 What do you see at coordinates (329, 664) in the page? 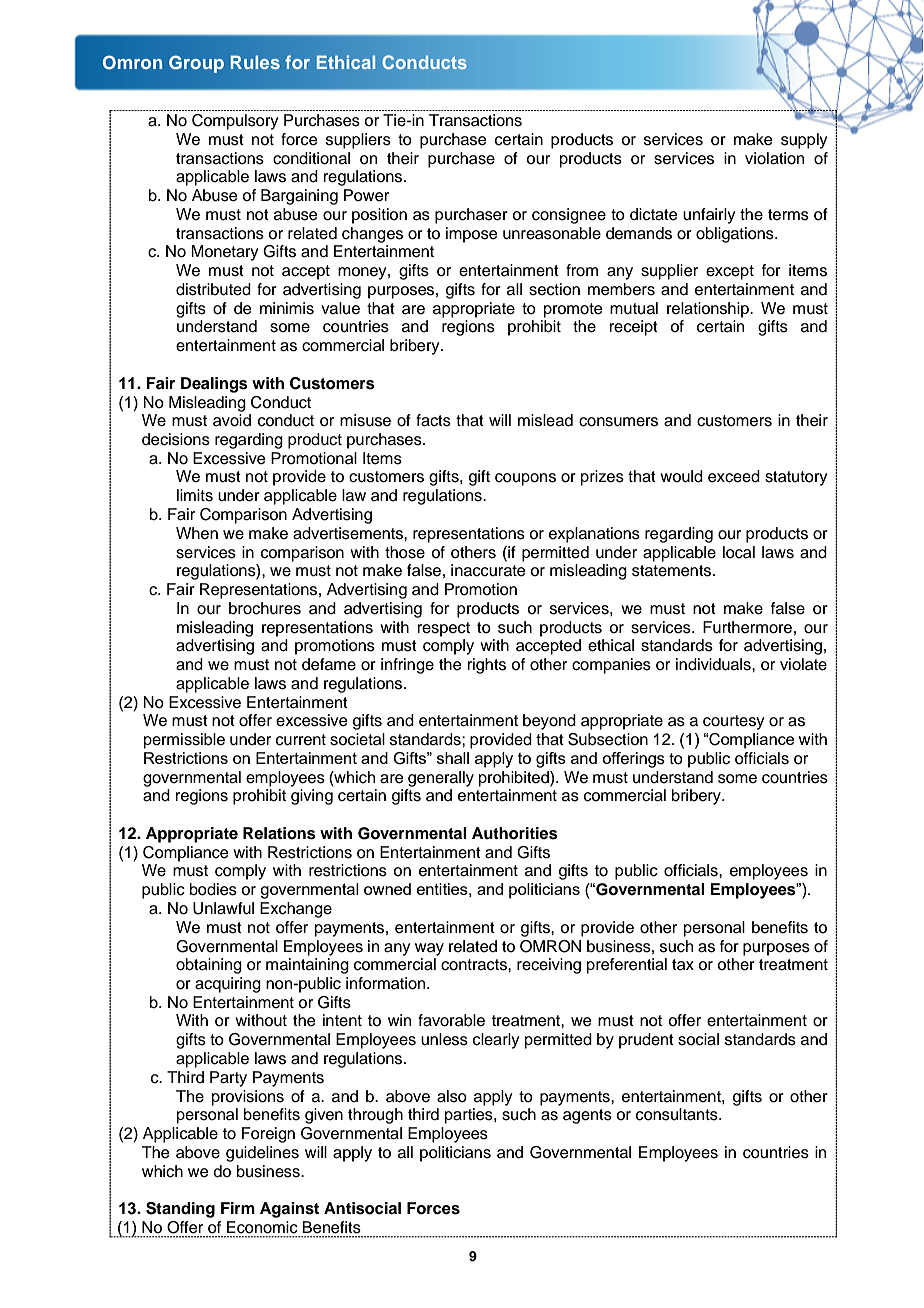
I see `defame` at bounding box center [329, 664].
